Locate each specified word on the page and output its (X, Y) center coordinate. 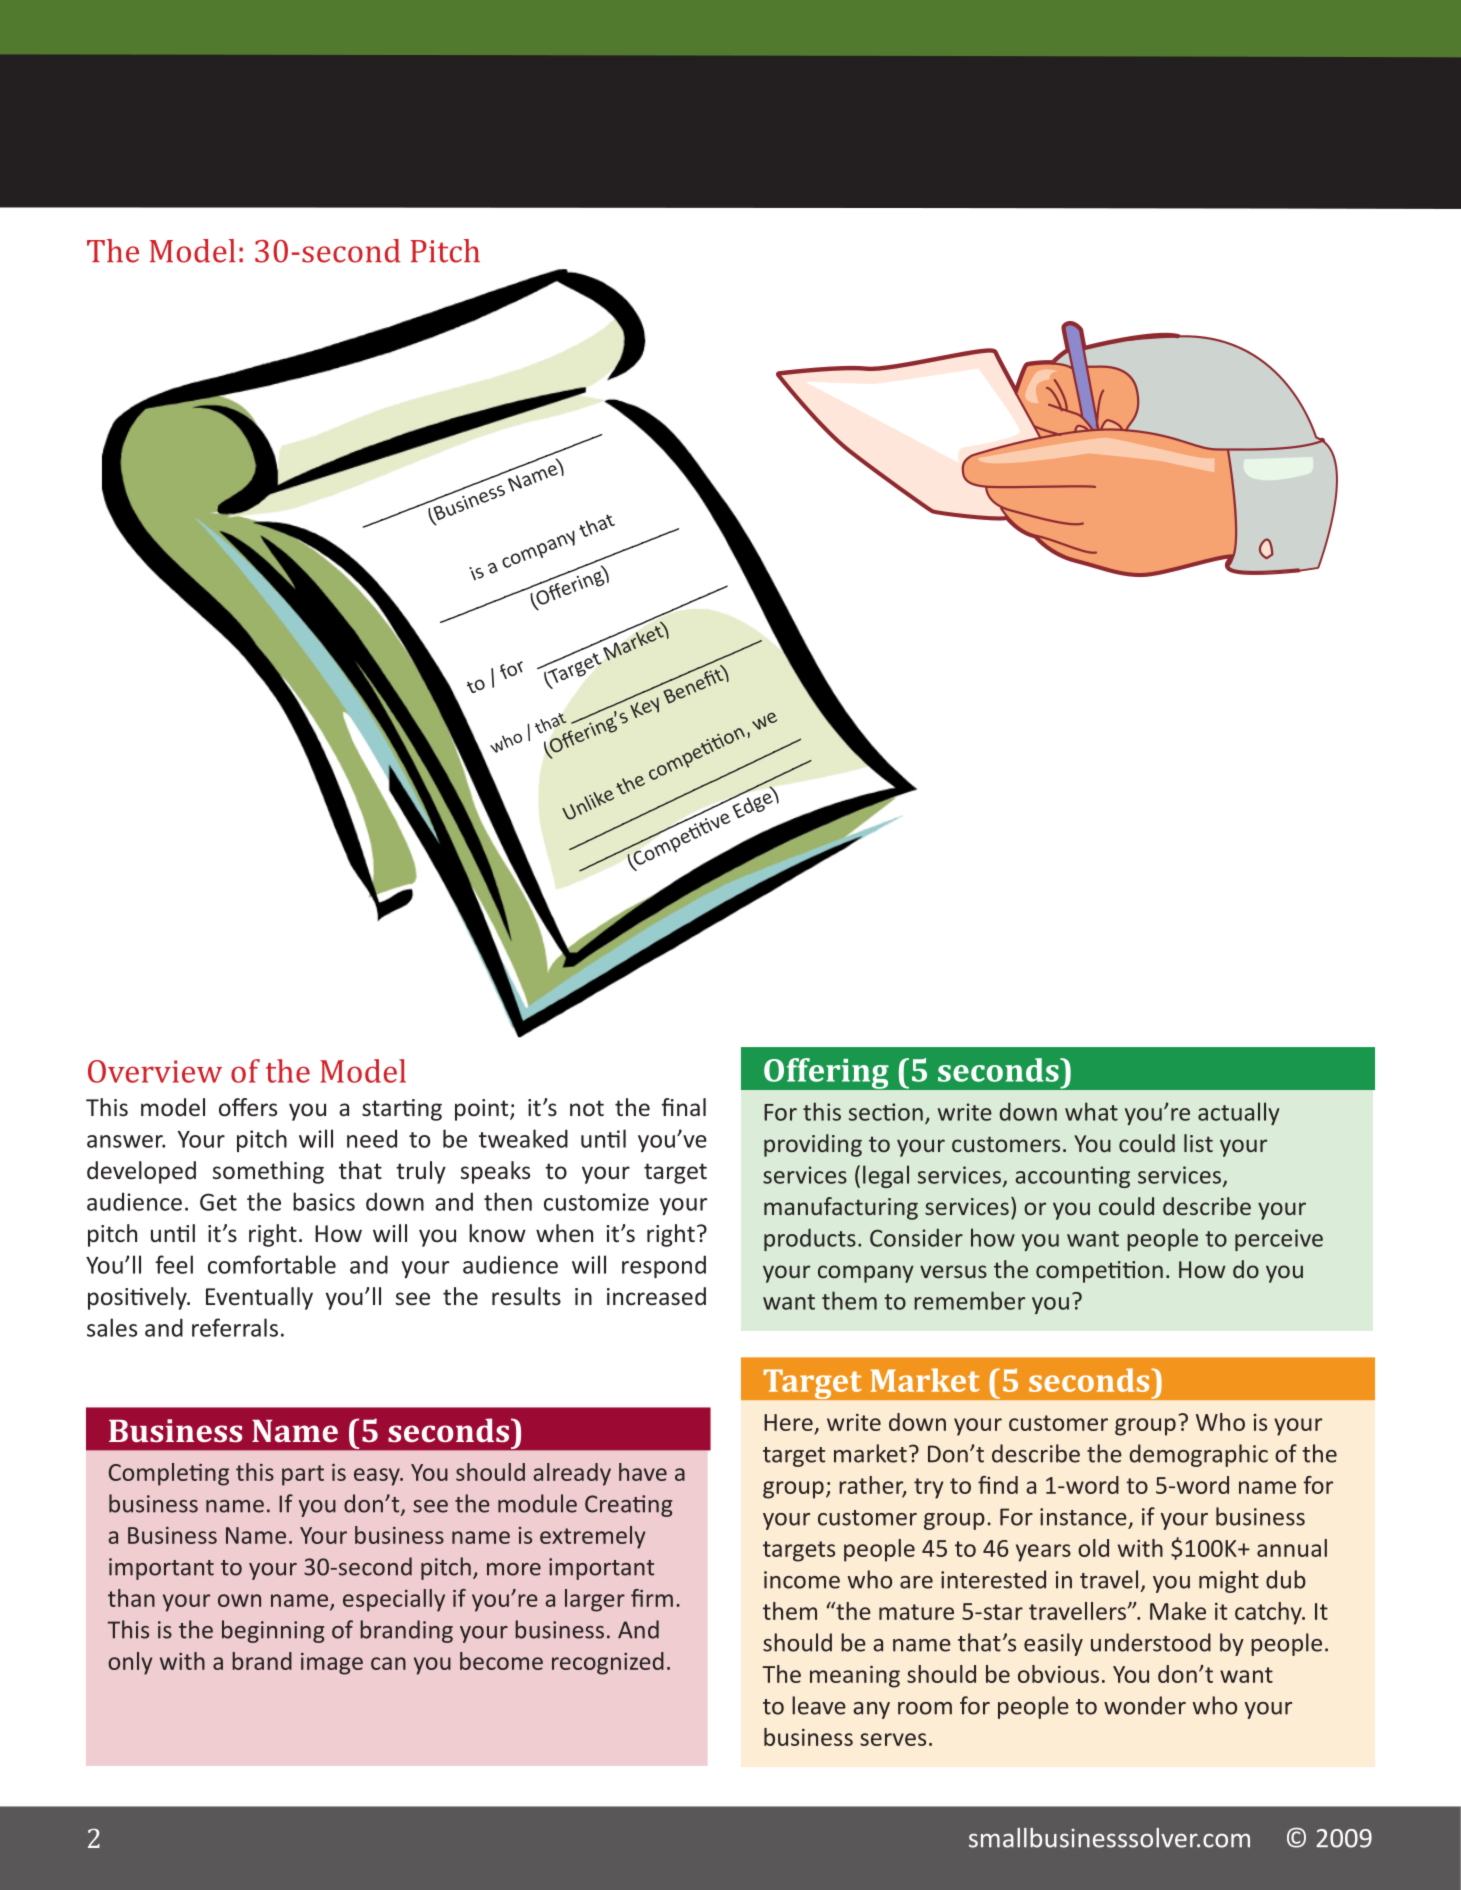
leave (819, 1705)
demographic (1199, 1455)
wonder (1145, 1705)
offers (248, 1107)
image (332, 1664)
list (1198, 1143)
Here (788, 1422)
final (683, 1107)
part (303, 1475)
